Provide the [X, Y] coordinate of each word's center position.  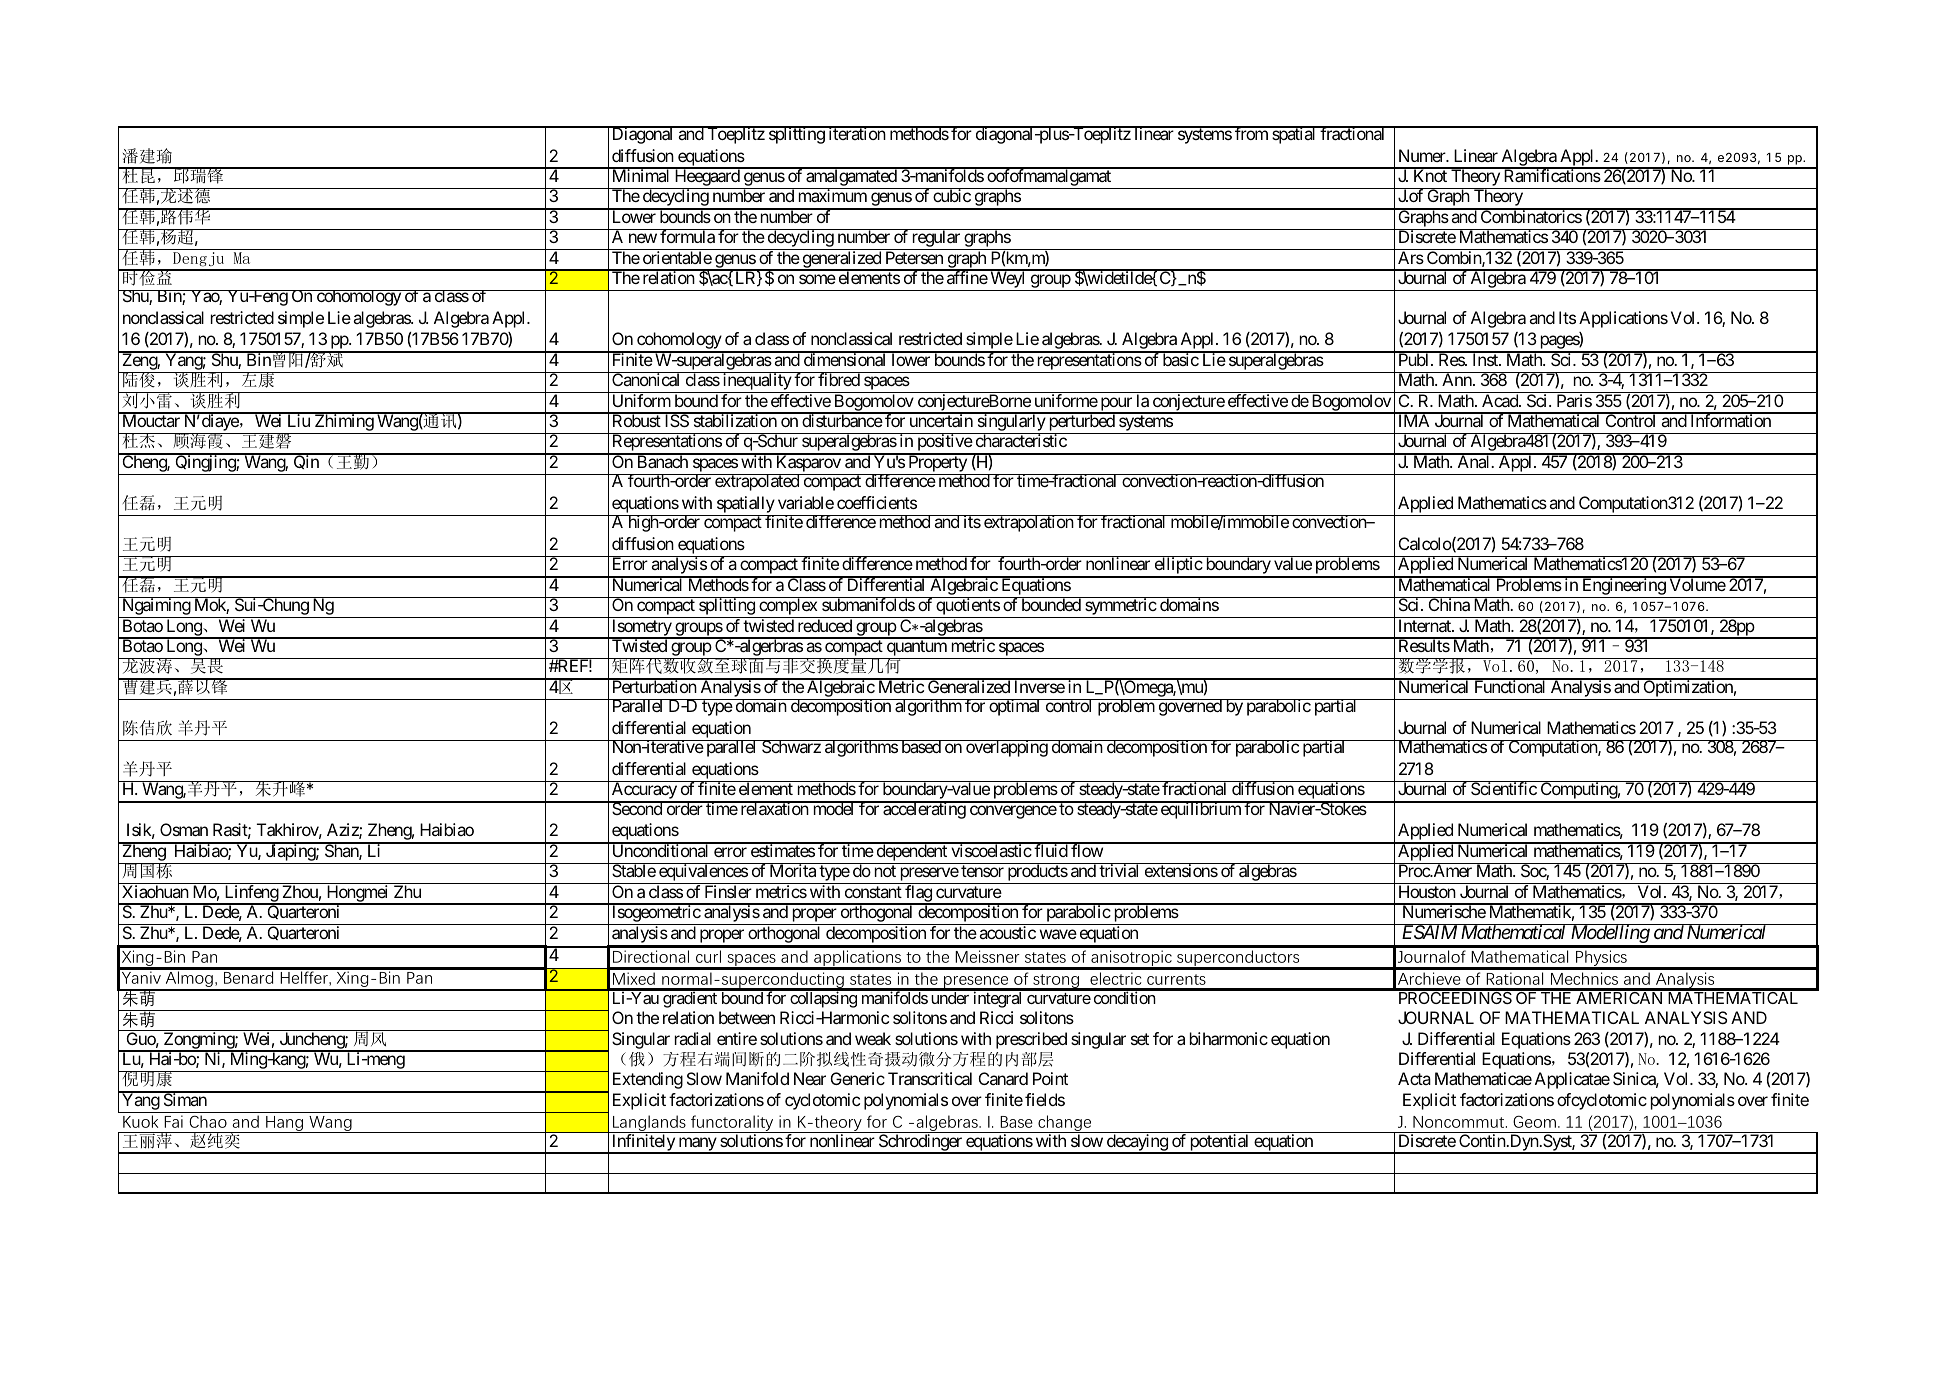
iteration [856, 133]
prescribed [1031, 1040]
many [697, 1145]
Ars [1411, 257]
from [1251, 133]
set [1140, 1039]
